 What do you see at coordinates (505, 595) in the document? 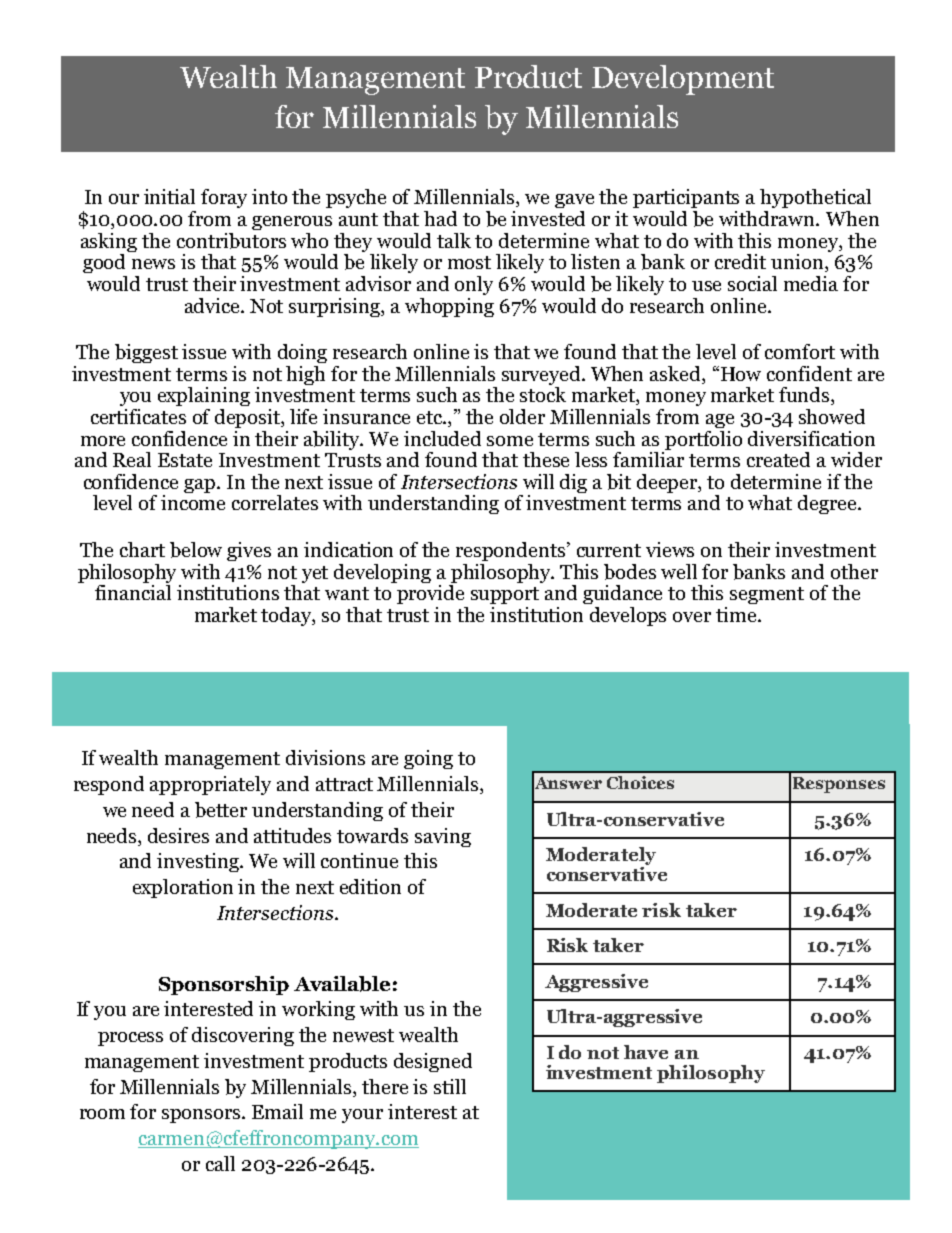
I see `support` at bounding box center [505, 595].
